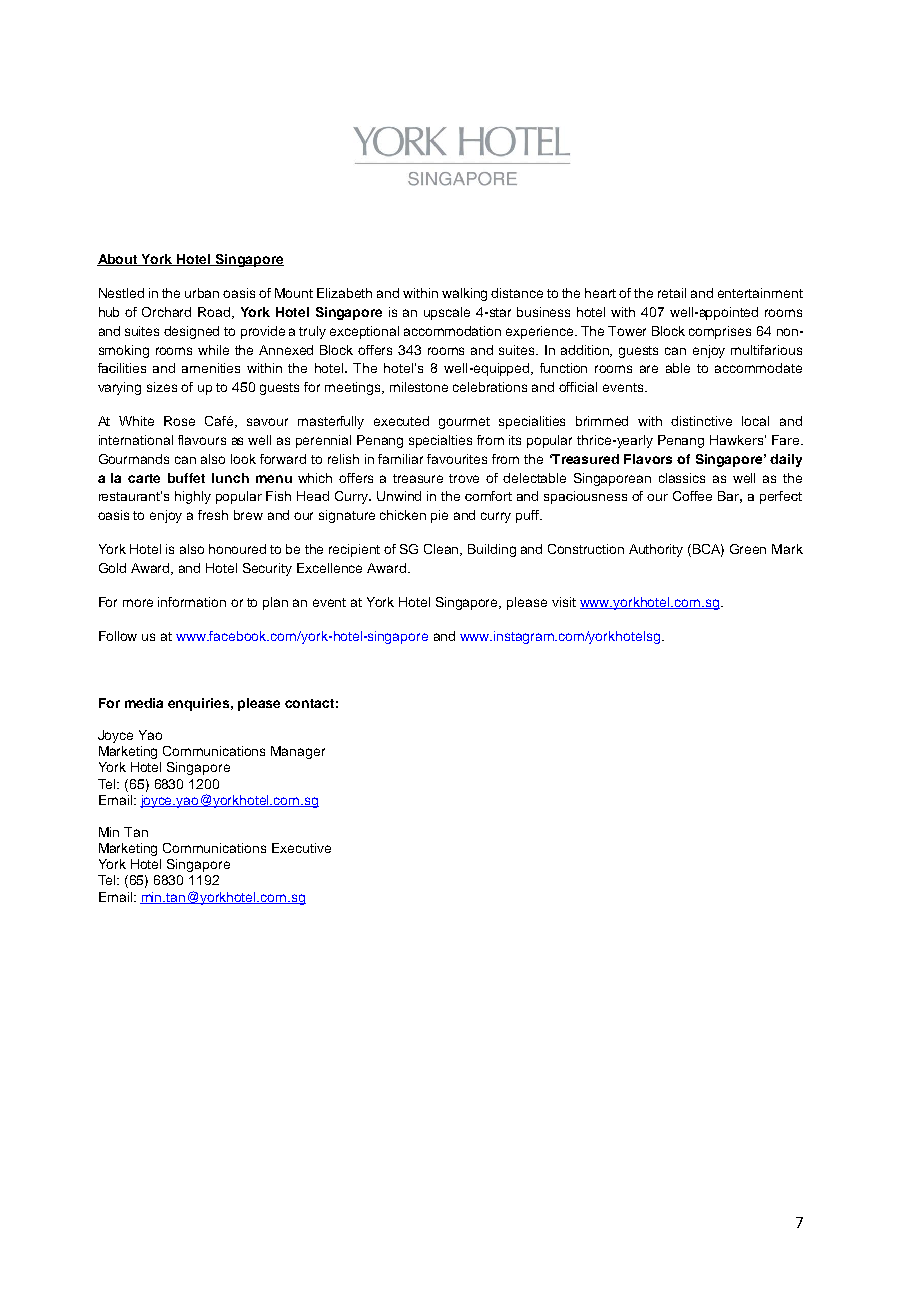 Image resolution: width=924 pixels, height=1308 pixels. I want to click on Green, so click(748, 549).
